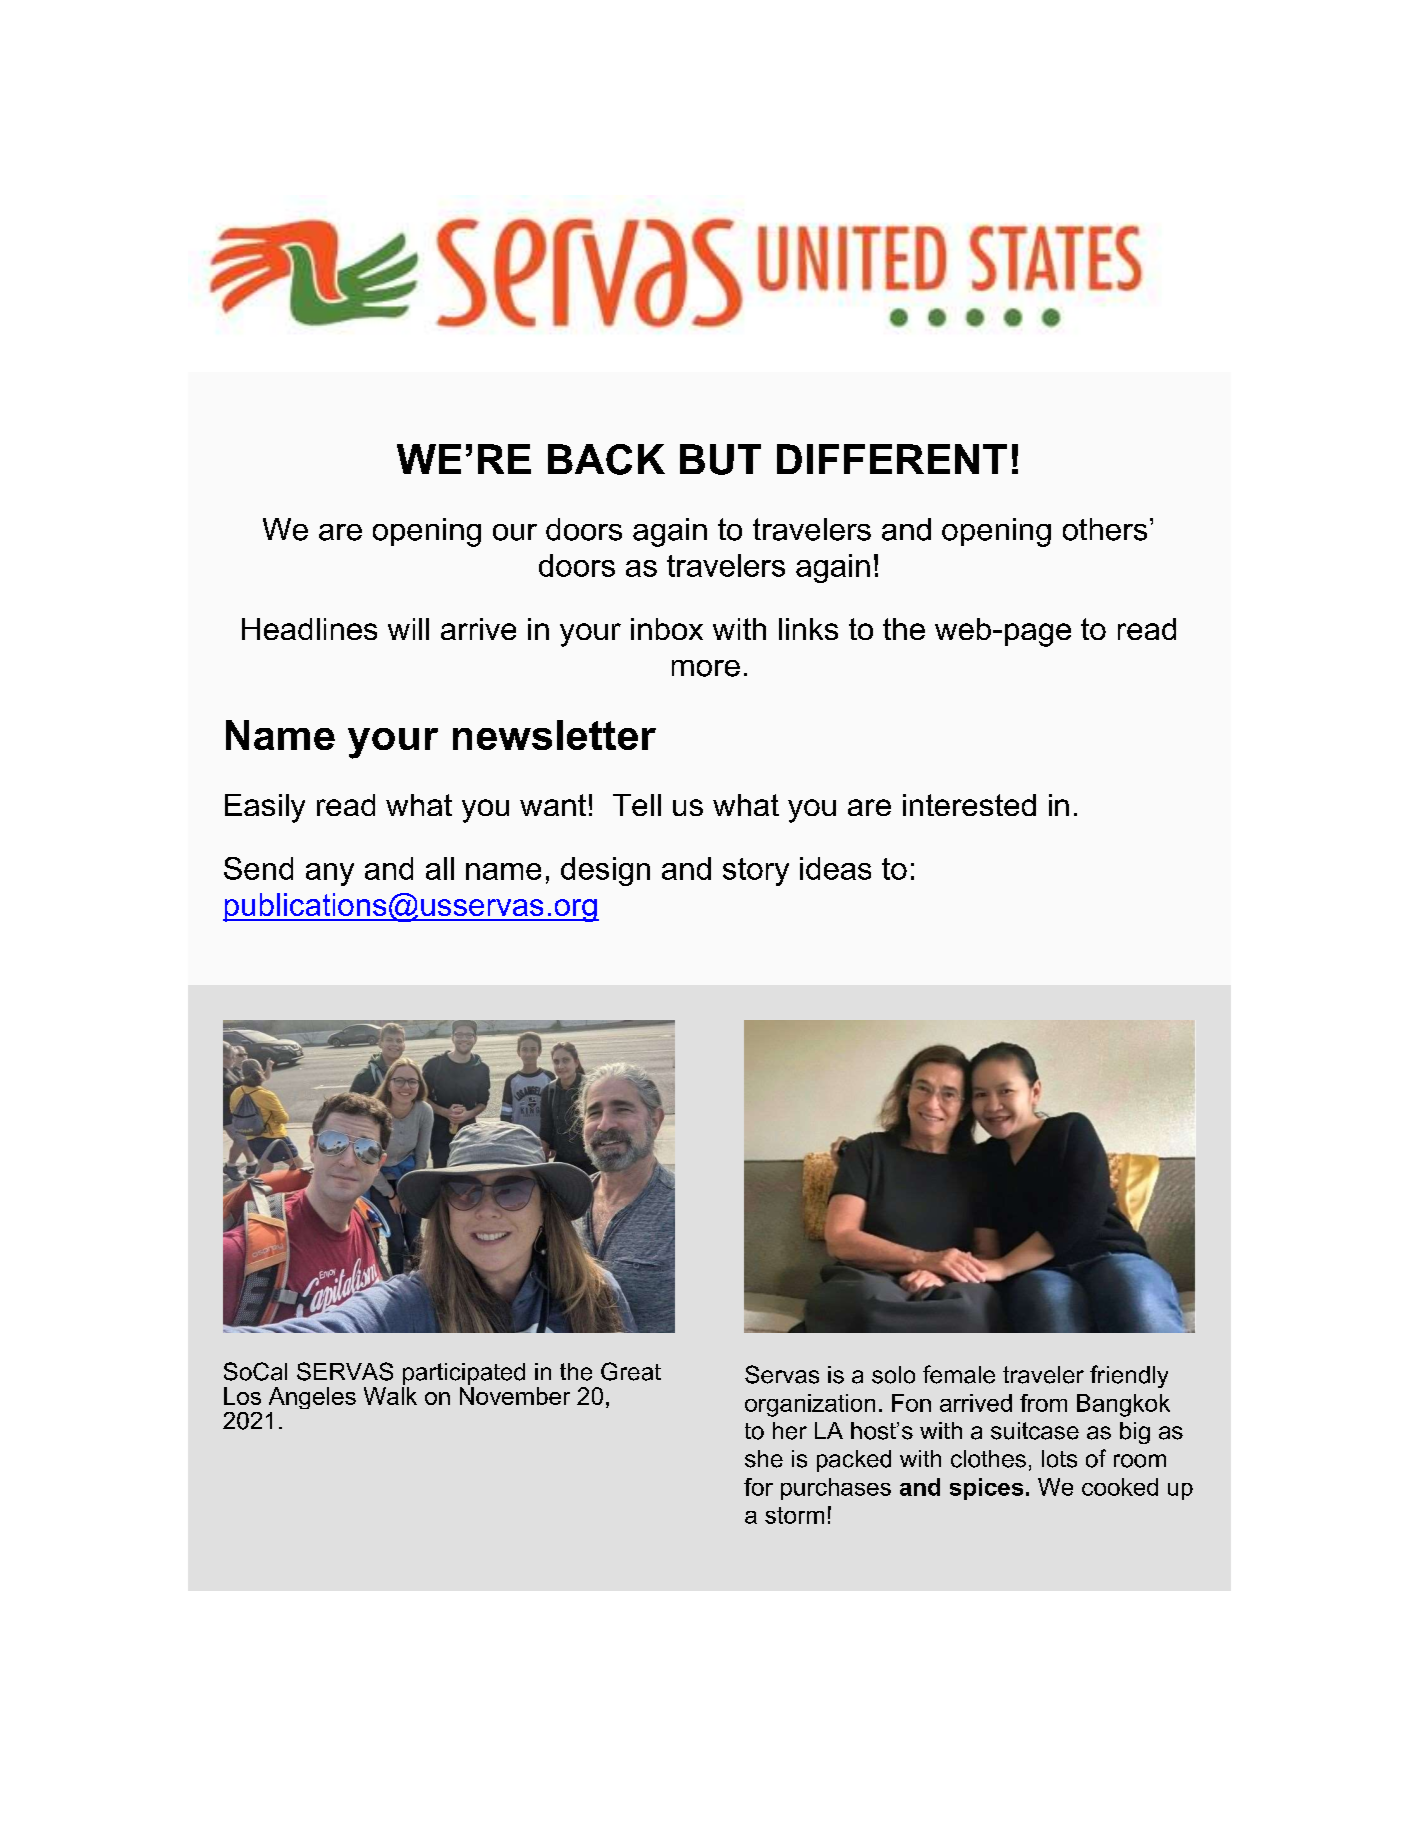  I want to click on any, so click(330, 874).
